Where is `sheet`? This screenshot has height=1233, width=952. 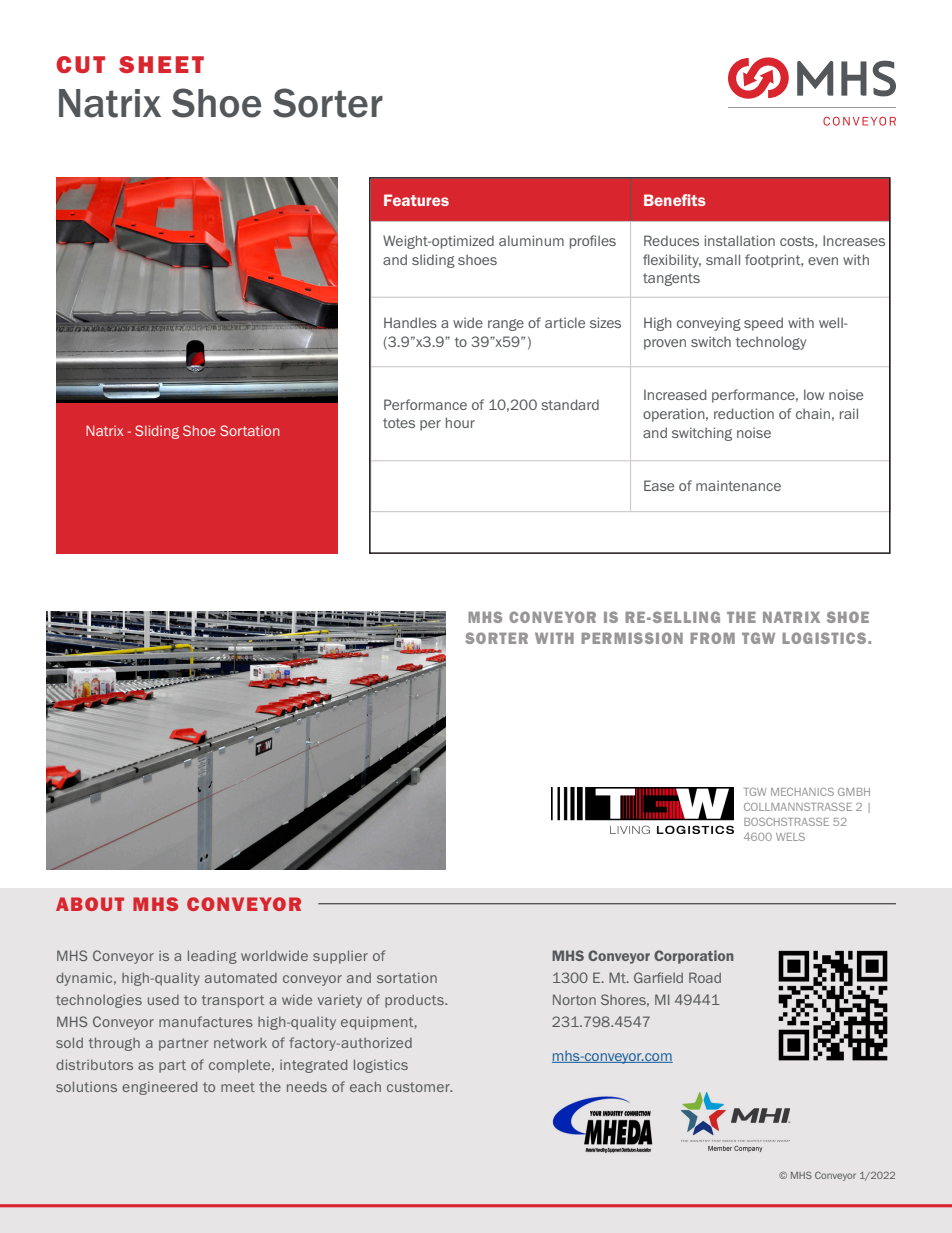 sheet is located at coordinates (161, 64).
